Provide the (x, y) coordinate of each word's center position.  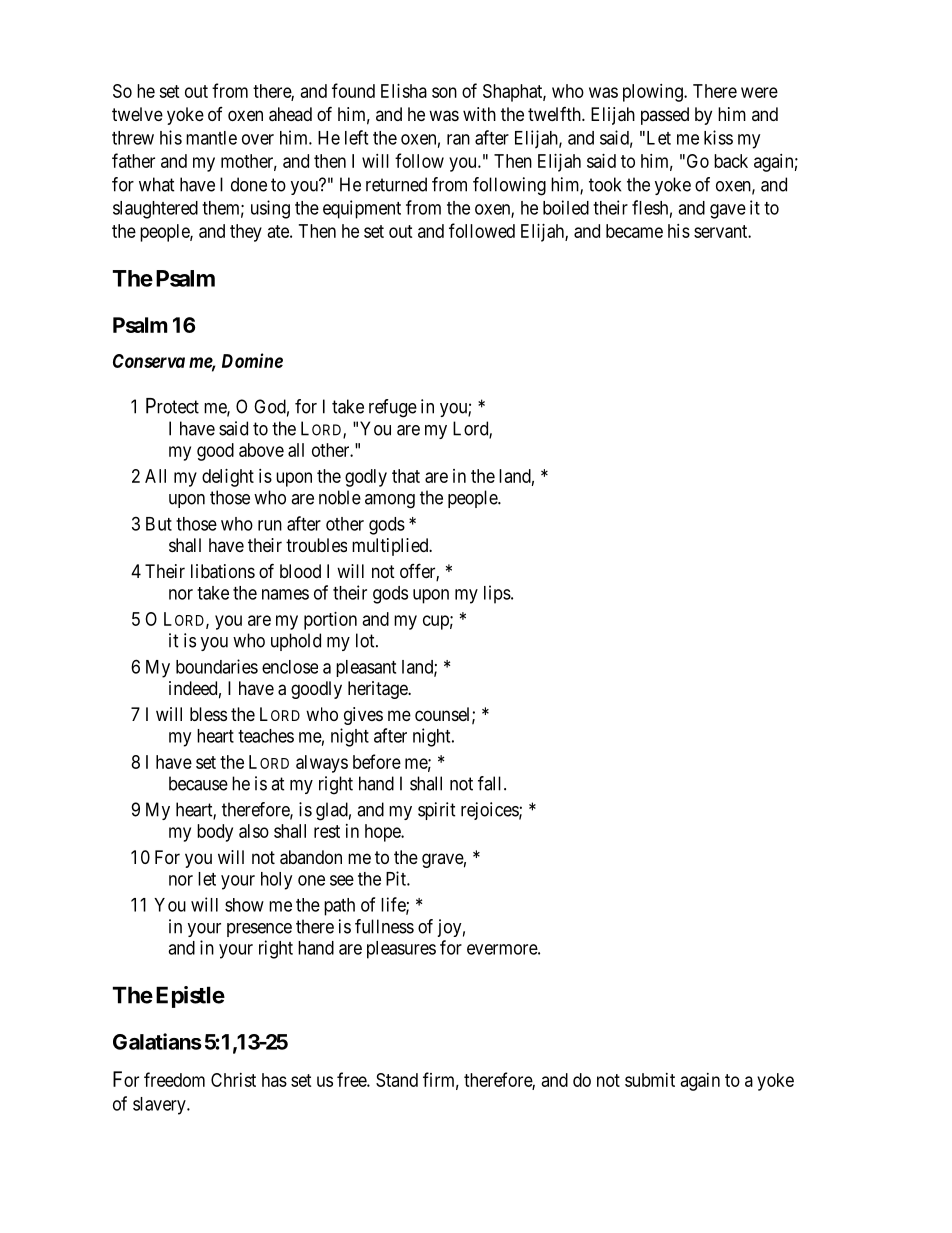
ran (458, 139)
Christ (233, 1080)
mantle (211, 138)
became (634, 231)
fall (491, 783)
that (406, 476)
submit (650, 1080)
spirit (437, 811)
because (198, 783)
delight (228, 478)
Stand (397, 1080)
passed (665, 116)
